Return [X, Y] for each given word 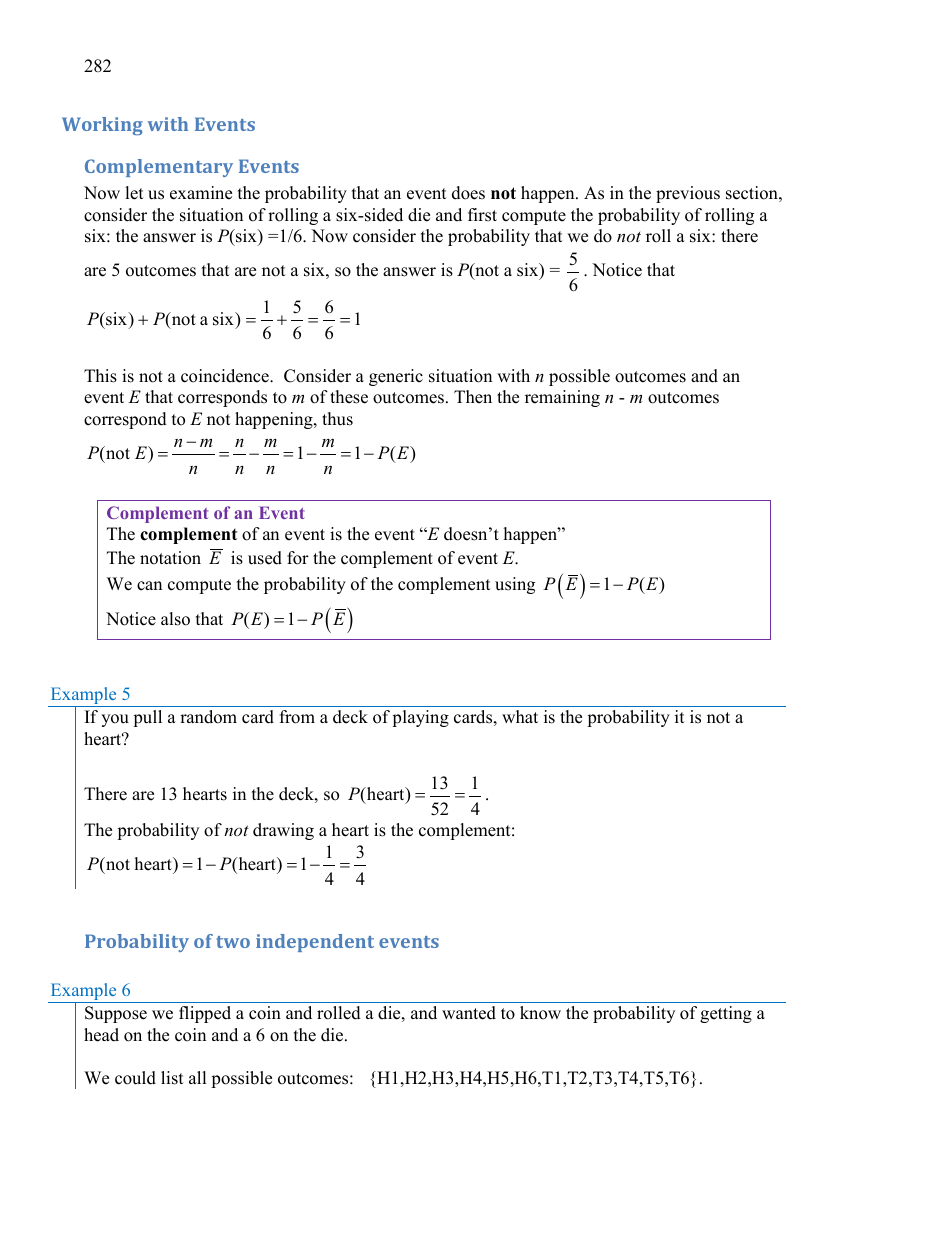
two [233, 942]
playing [420, 718]
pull [147, 718]
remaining [562, 398]
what [520, 716]
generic [396, 377]
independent [315, 943]
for [298, 558]
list [172, 1078]
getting [726, 1014]
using [515, 585]
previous [688, 194]
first [482, 215]
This [100, 376]
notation [170, 558]
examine [201, 193]
